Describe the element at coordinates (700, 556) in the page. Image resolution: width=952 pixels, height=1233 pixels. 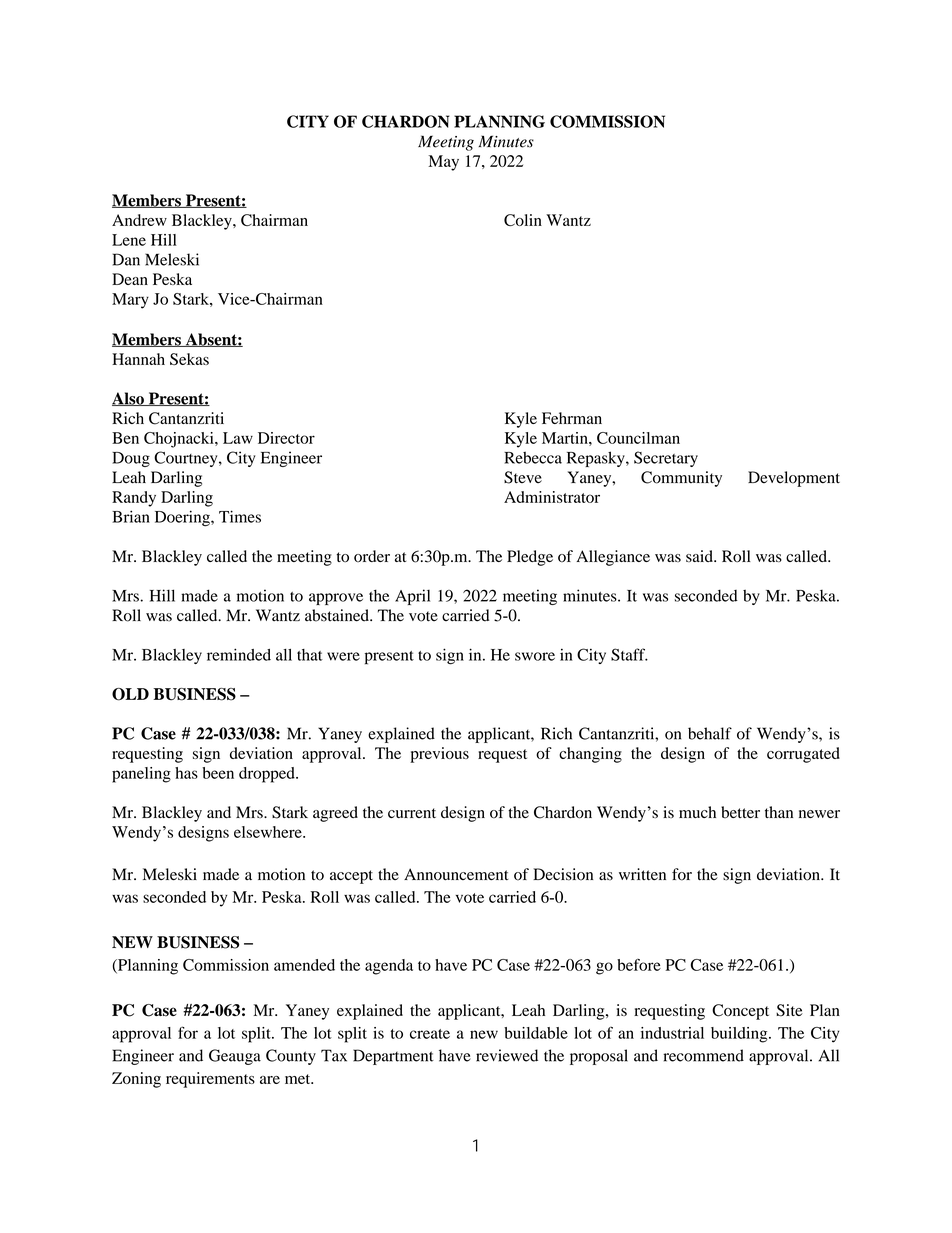
I see `said` at that location.
